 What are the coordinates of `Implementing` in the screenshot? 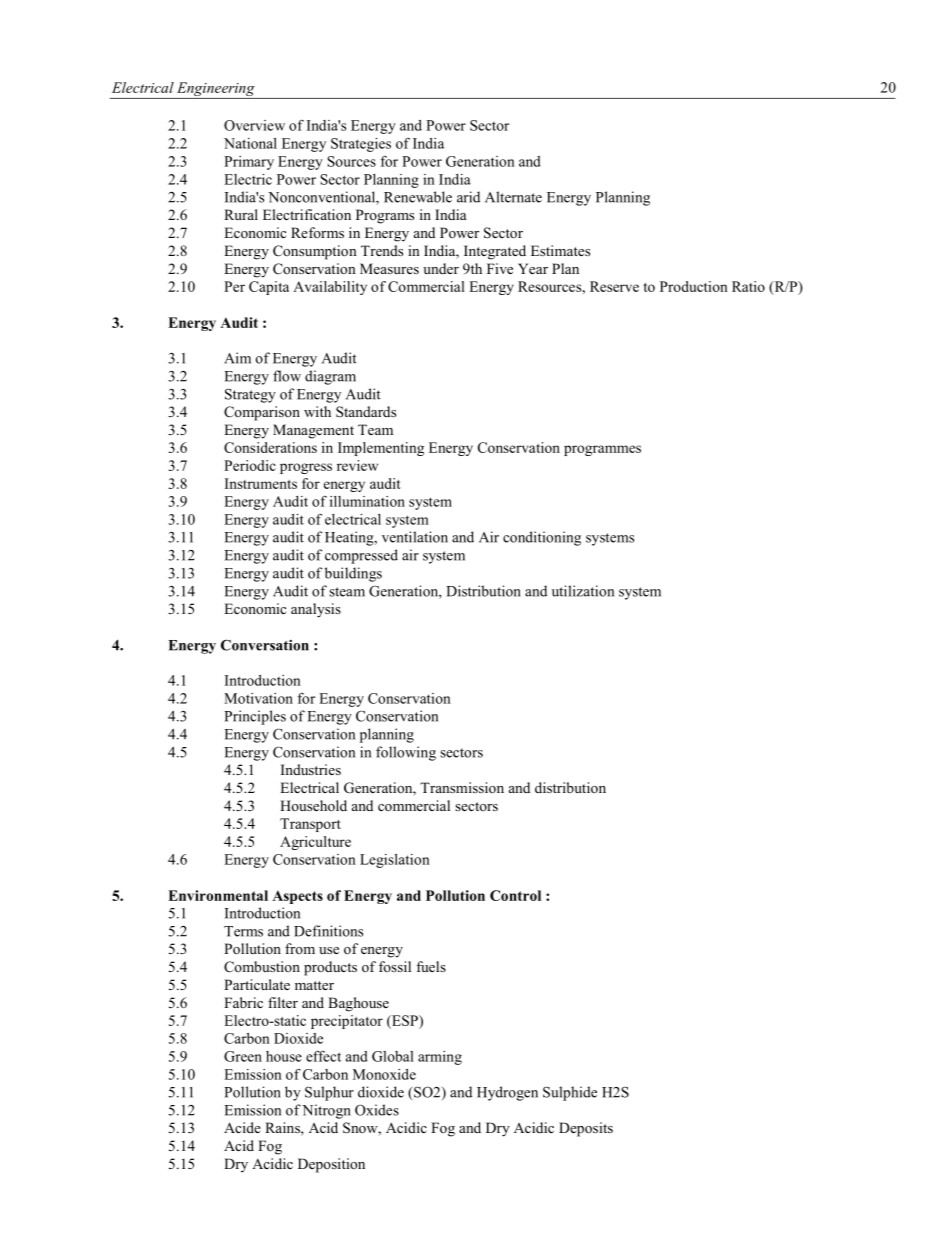 It's located at (381, 449).
